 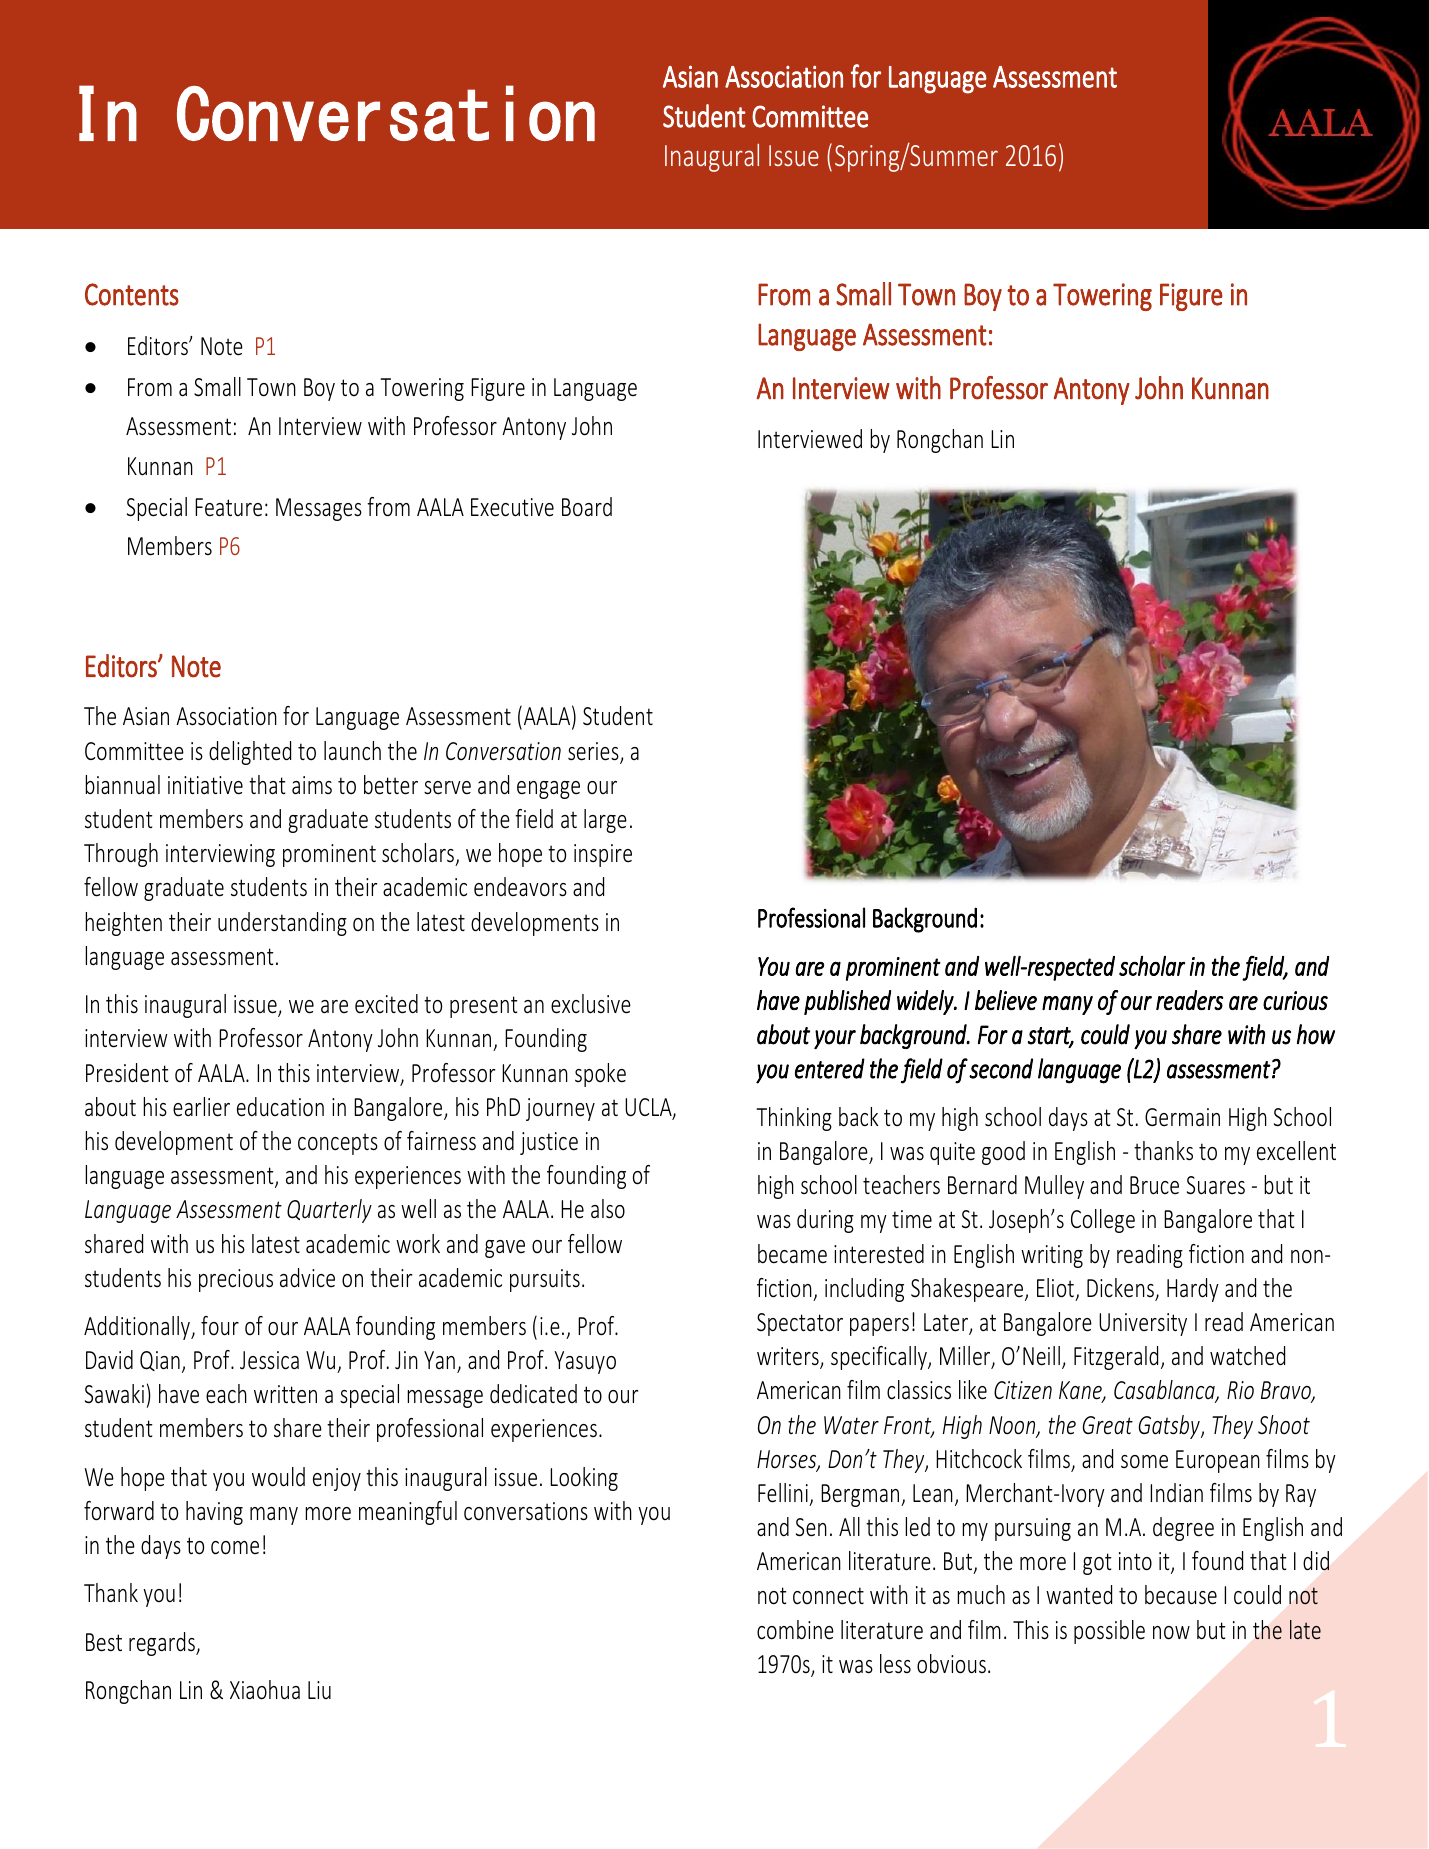 I want to click on Board, so click(x=587, y=507).
